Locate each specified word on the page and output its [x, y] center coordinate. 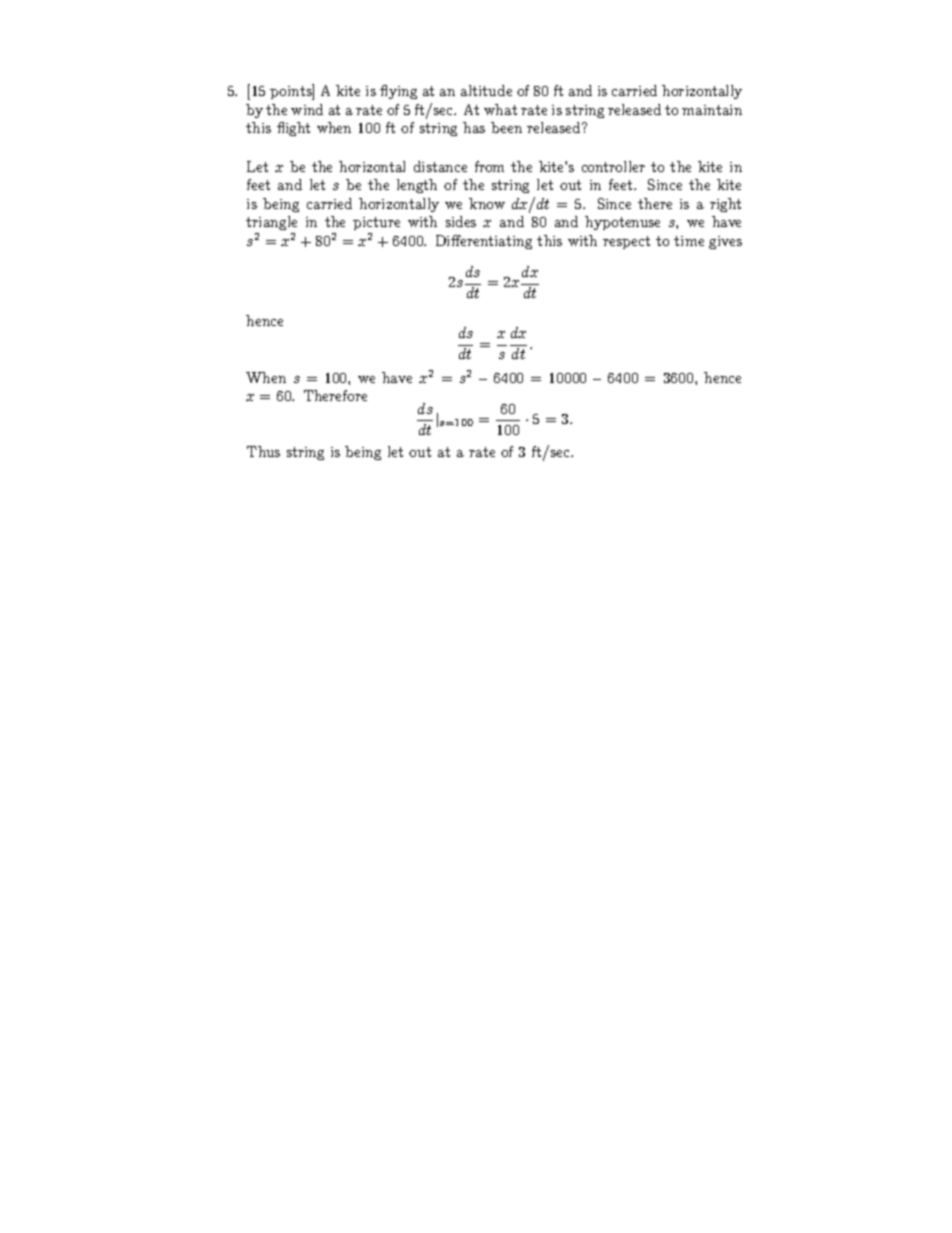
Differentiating [484, 242]
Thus [263, 451]
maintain [712, 110]
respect [626, 242]
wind [307, 109]
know [487, 203]
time [689, 241]
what [500, 109]
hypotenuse [622, 223]
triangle [271, 223]
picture [376, 223]
